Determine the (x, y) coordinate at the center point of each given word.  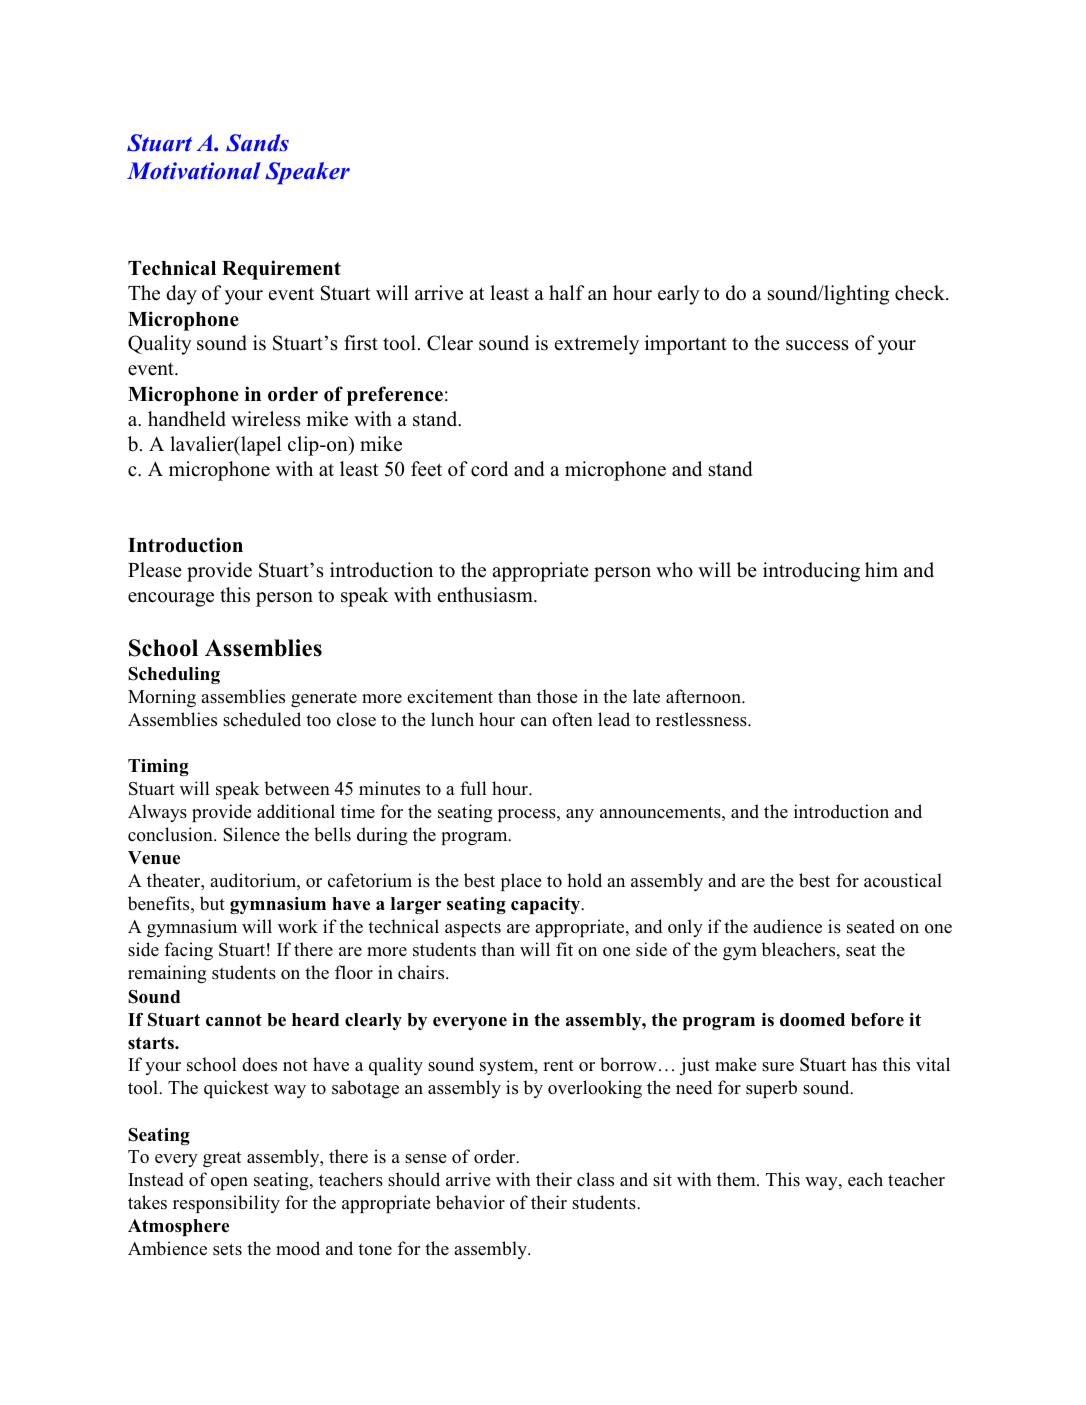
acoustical (903, 880)
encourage (171, 599)
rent (558, 1065)
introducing (811, 572)
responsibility (226, 1204)
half (566, 292)
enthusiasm (486, 595)
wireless (266, 419)
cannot (234, 1020)
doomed (812, 1020)
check (921, 293)
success (817, 345)
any (580, 815)
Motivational (194, 171)
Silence (251, 834)
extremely (597, 345)
